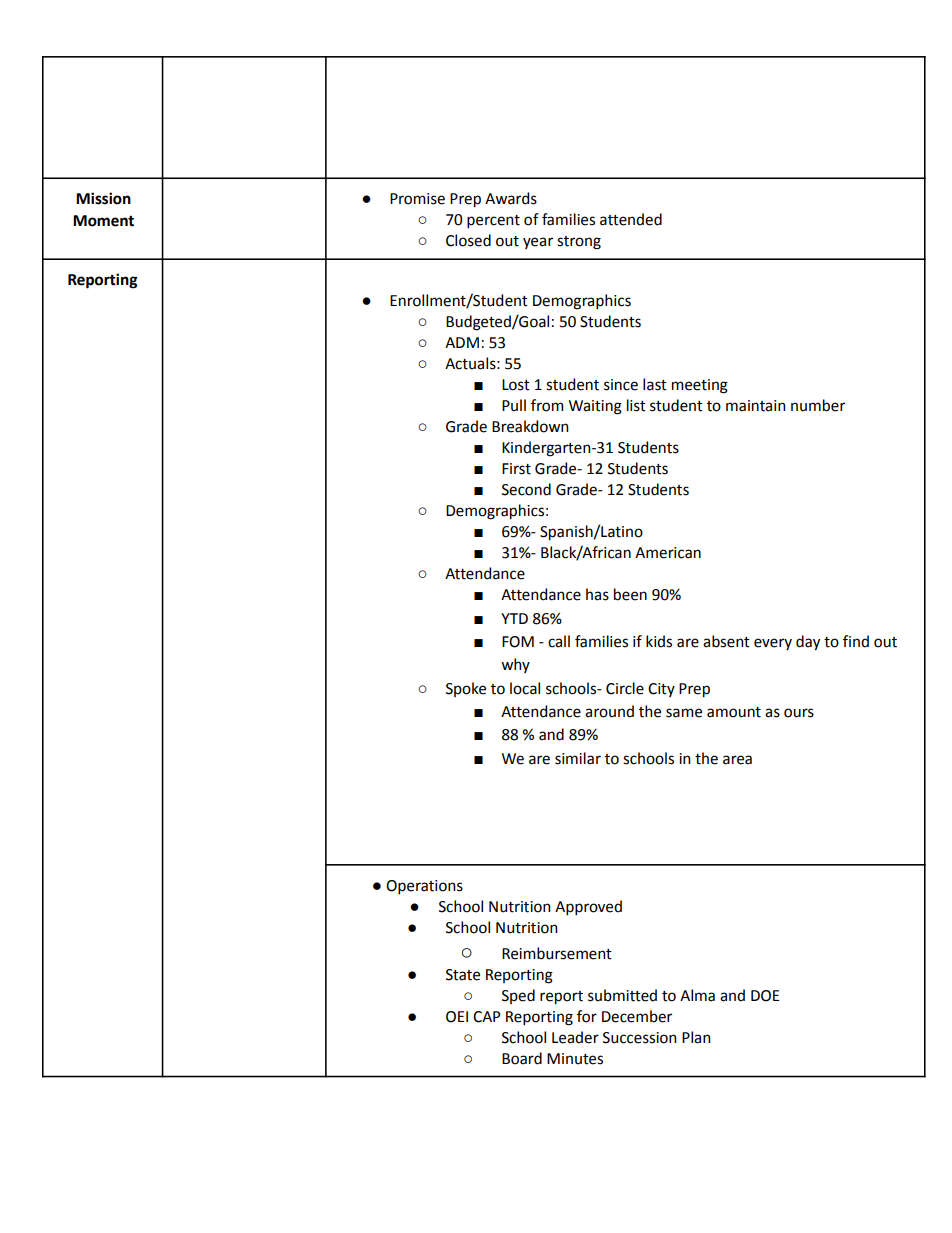 The image size is (952, 1233). Describe the element at coordinates (516, 469) in the image. I see `First` at that location.
